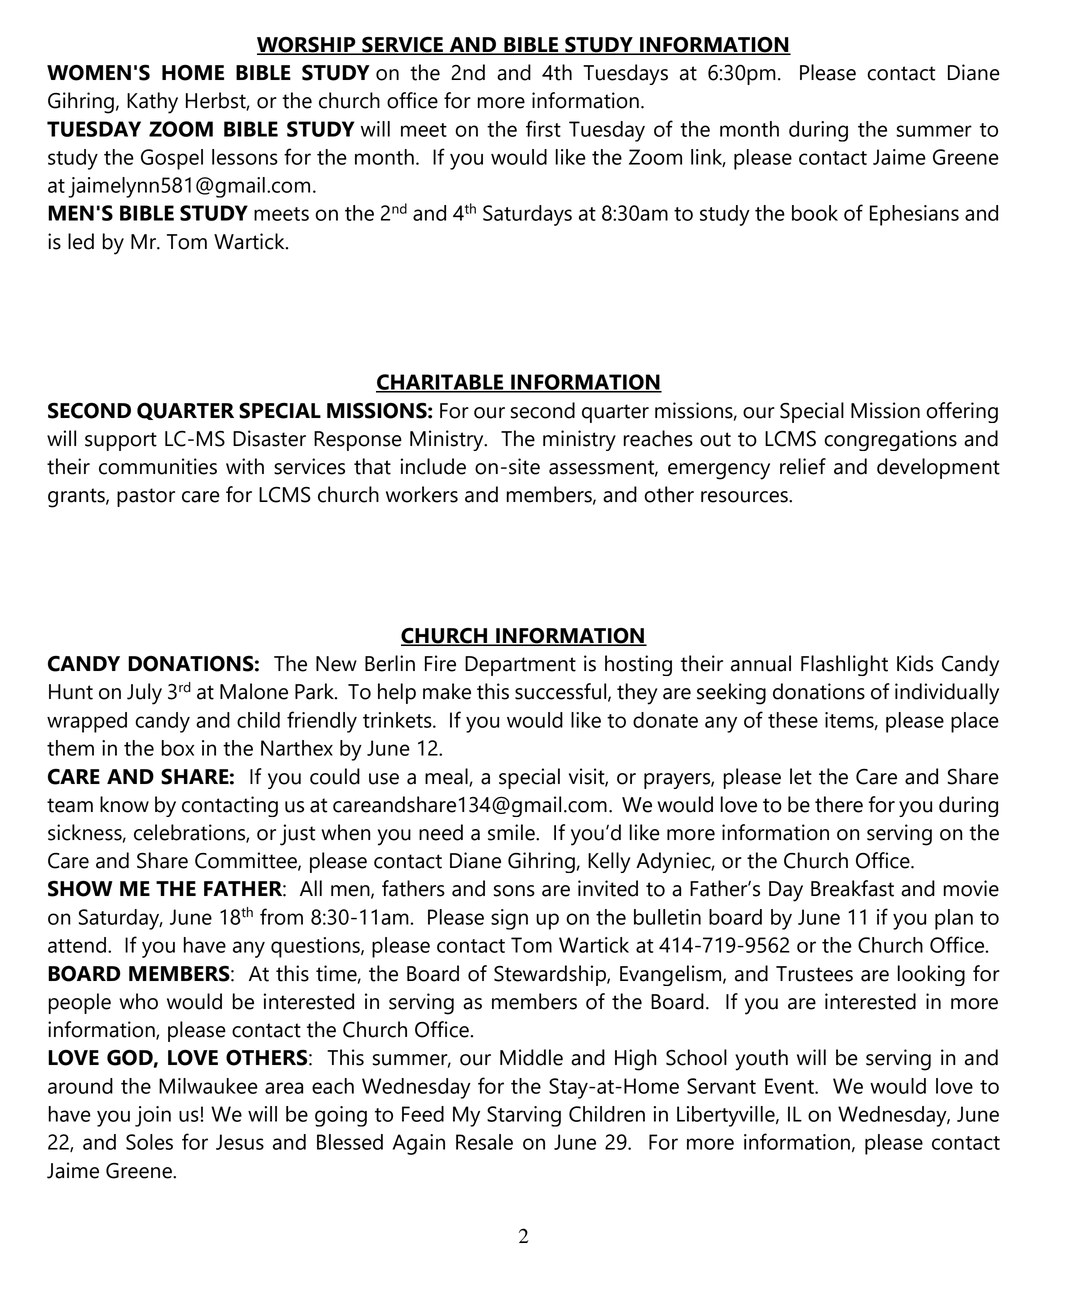  I want to click on first, so click(543, 128).
